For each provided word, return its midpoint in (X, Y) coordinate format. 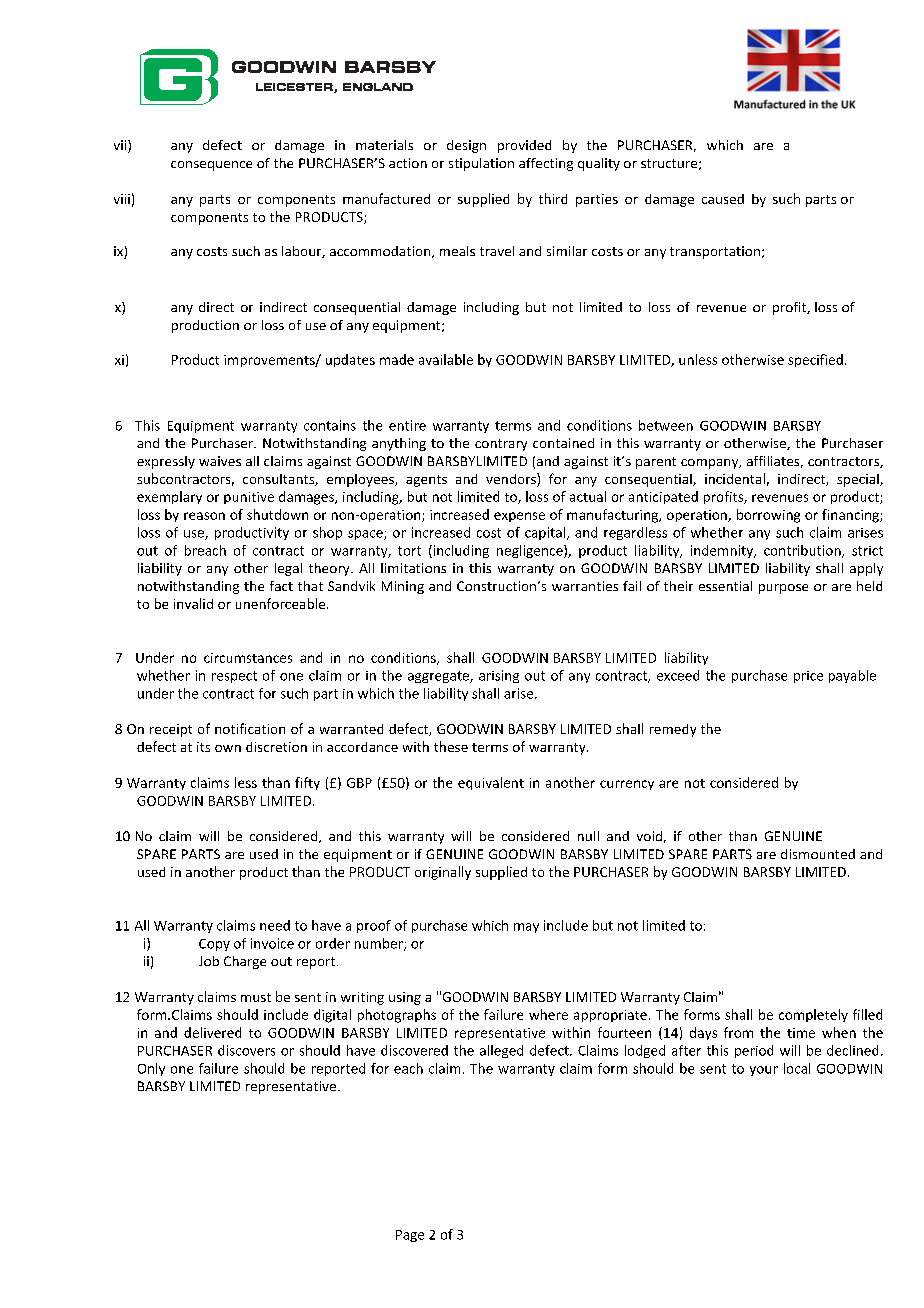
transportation (715, 252)
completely (813, 1015)
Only (151, 1069)
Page (410, 1236)
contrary (501, 445)
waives (220, 461)
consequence (211, 166)
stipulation (481, 164)
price (808, 677)
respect (234, 677)
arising (499, 676)
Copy (214, 945)
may (526, 928)
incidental (735, 478)
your (764, 1071)
